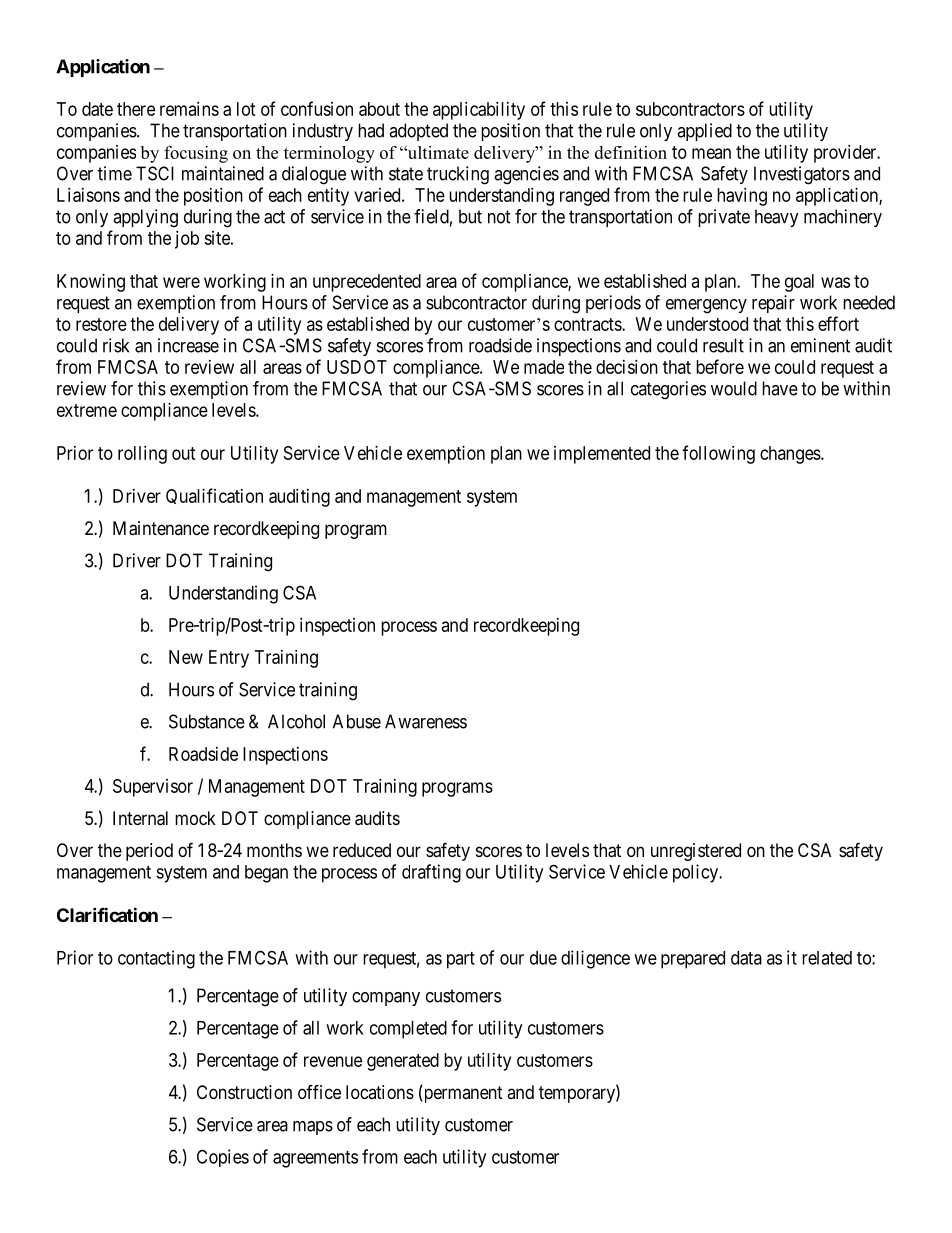 This screenshot has height=1233, width=952. What do you see at coordinates (479, 111) in the screenshot?
I see `applicability` at bounding box center [479, 111].
